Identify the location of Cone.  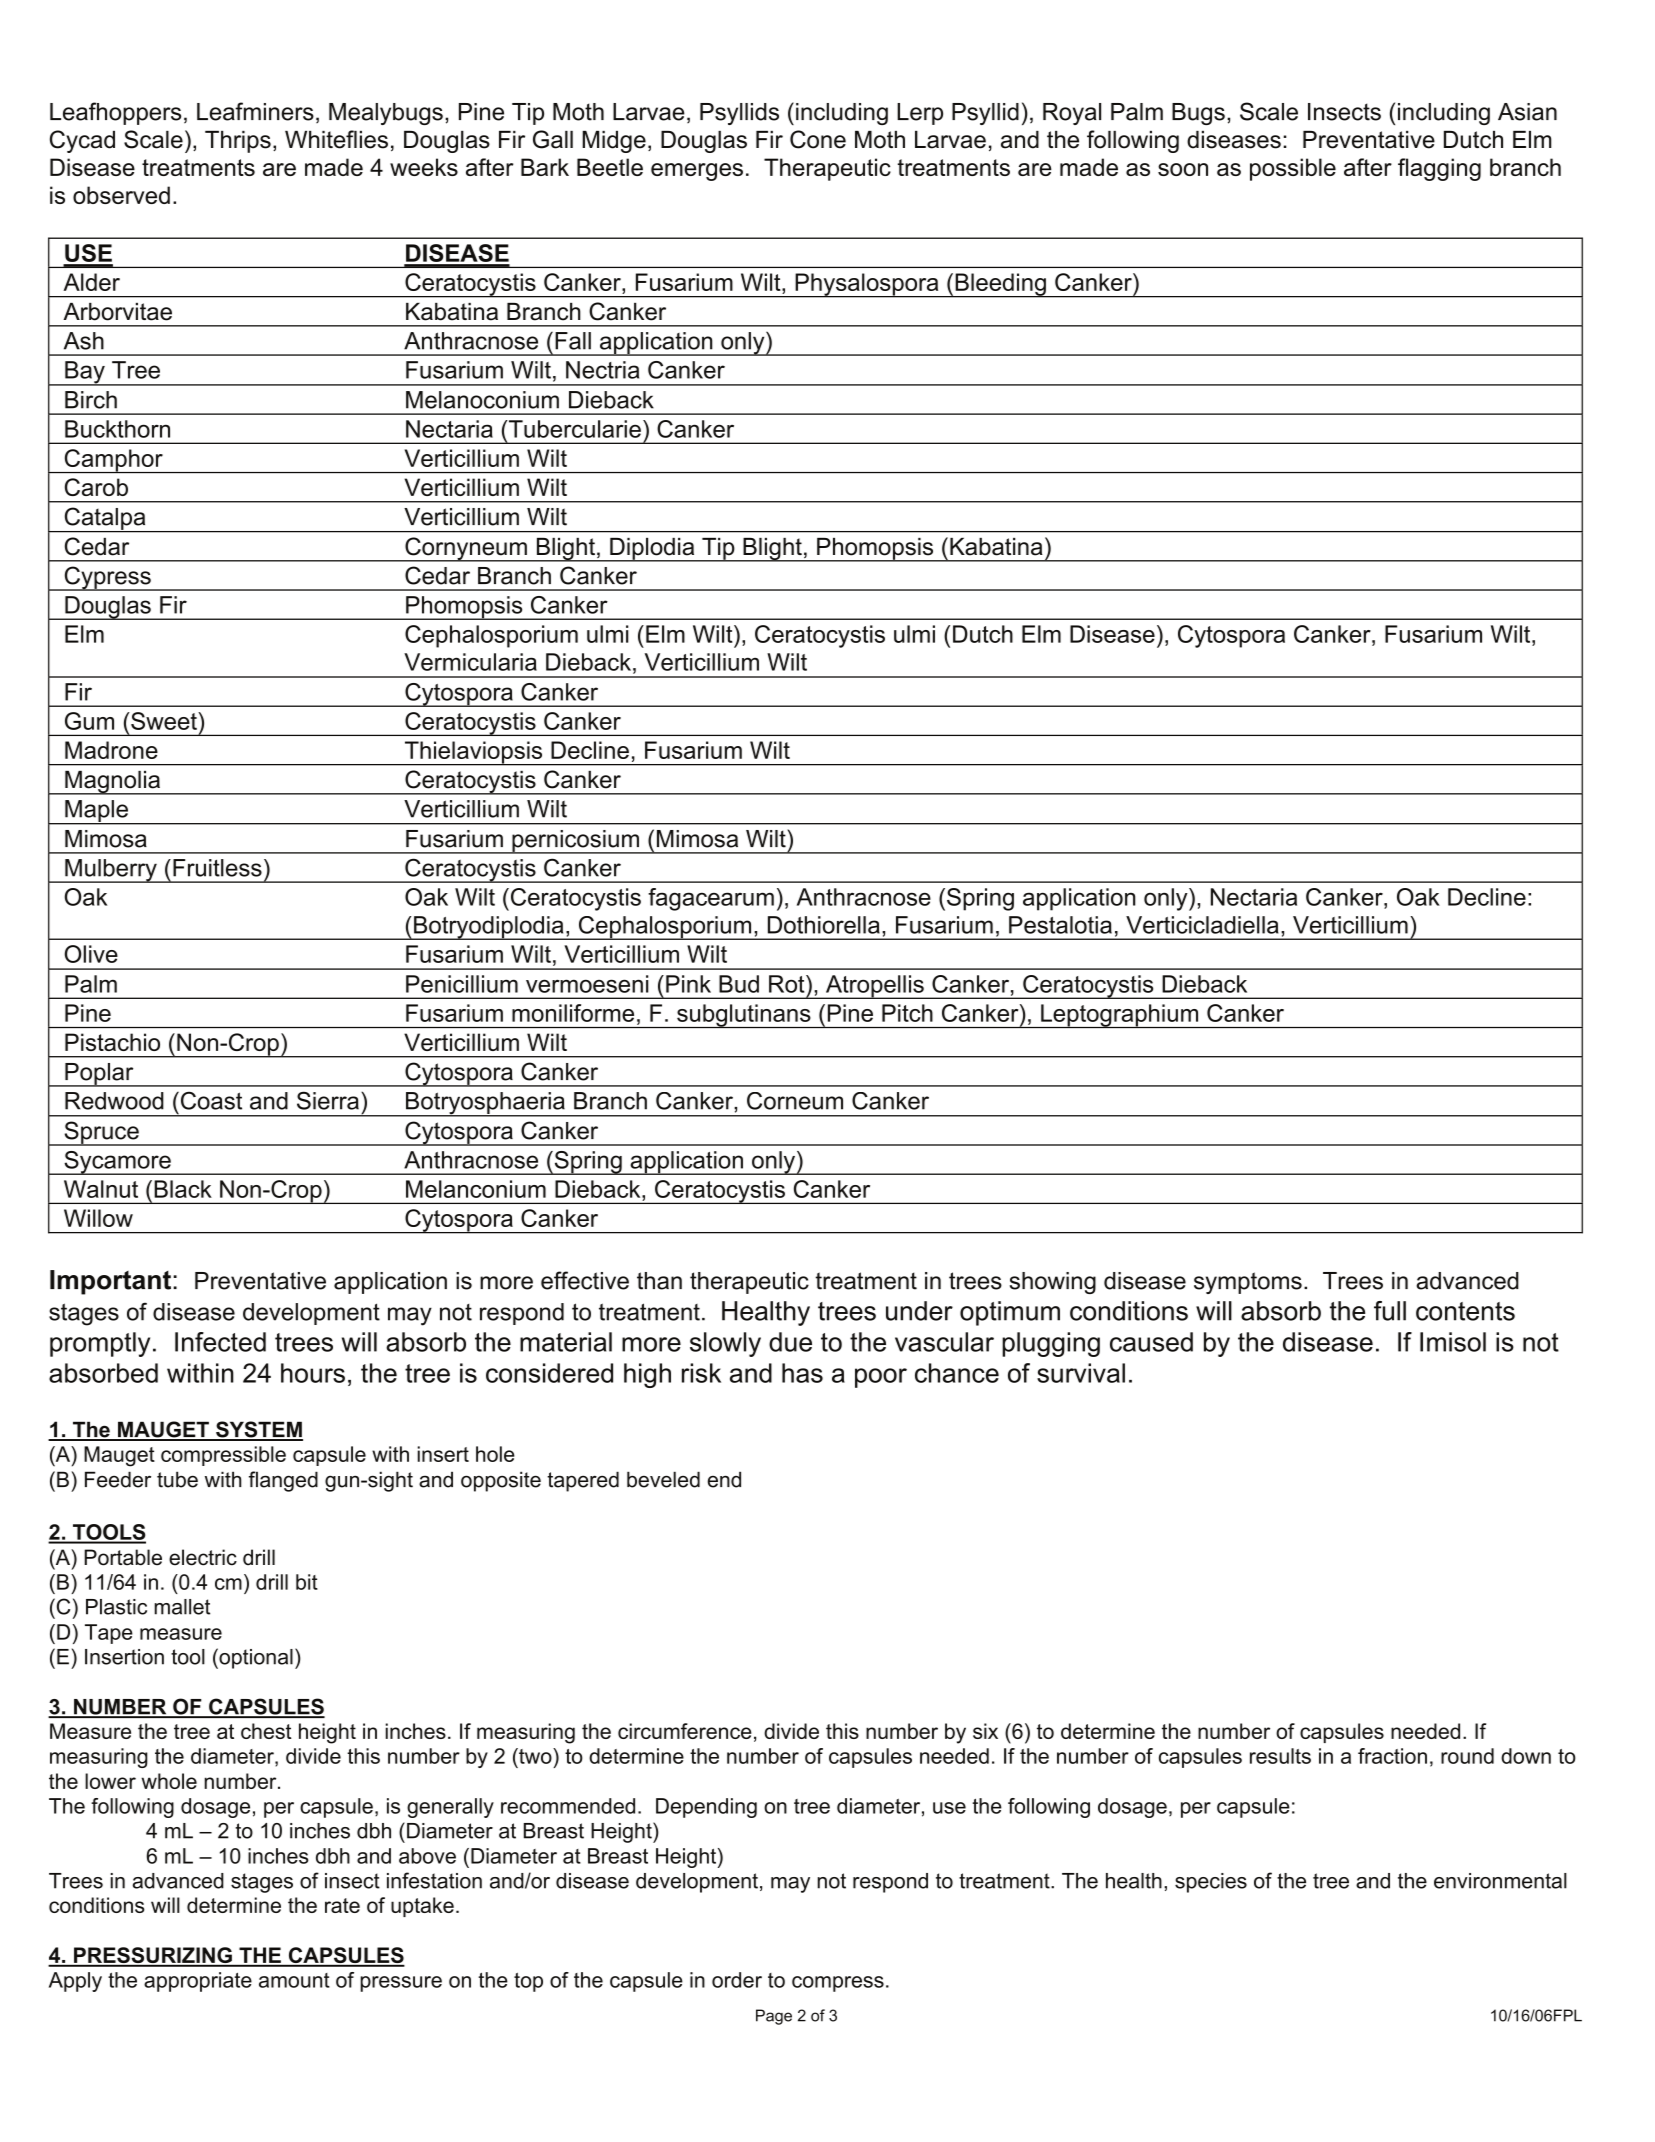
(818, 139).
